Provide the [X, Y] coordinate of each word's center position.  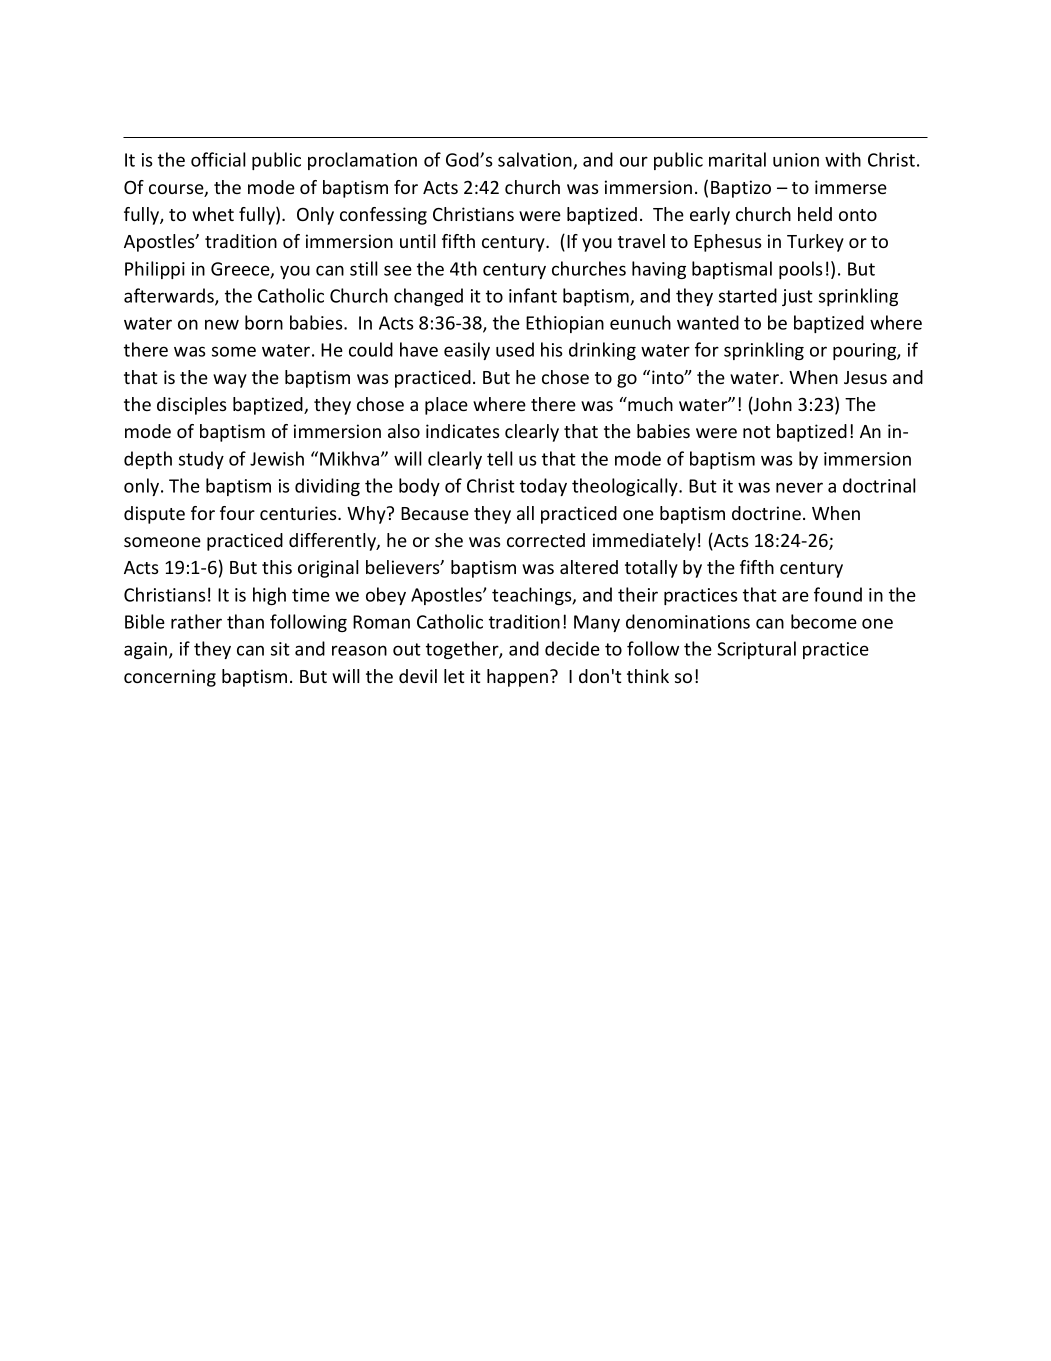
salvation [536, 160]
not [756, 432]
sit [280, 649]
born [264, 322]
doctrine [766, 513]
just [797, 297]
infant [533, 295]
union [796, 160]
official [218, 159]
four [237, 513]
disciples [192, 406]
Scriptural [756, 650]
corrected [546, 540]
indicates [463, 431]
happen [517, 678]
